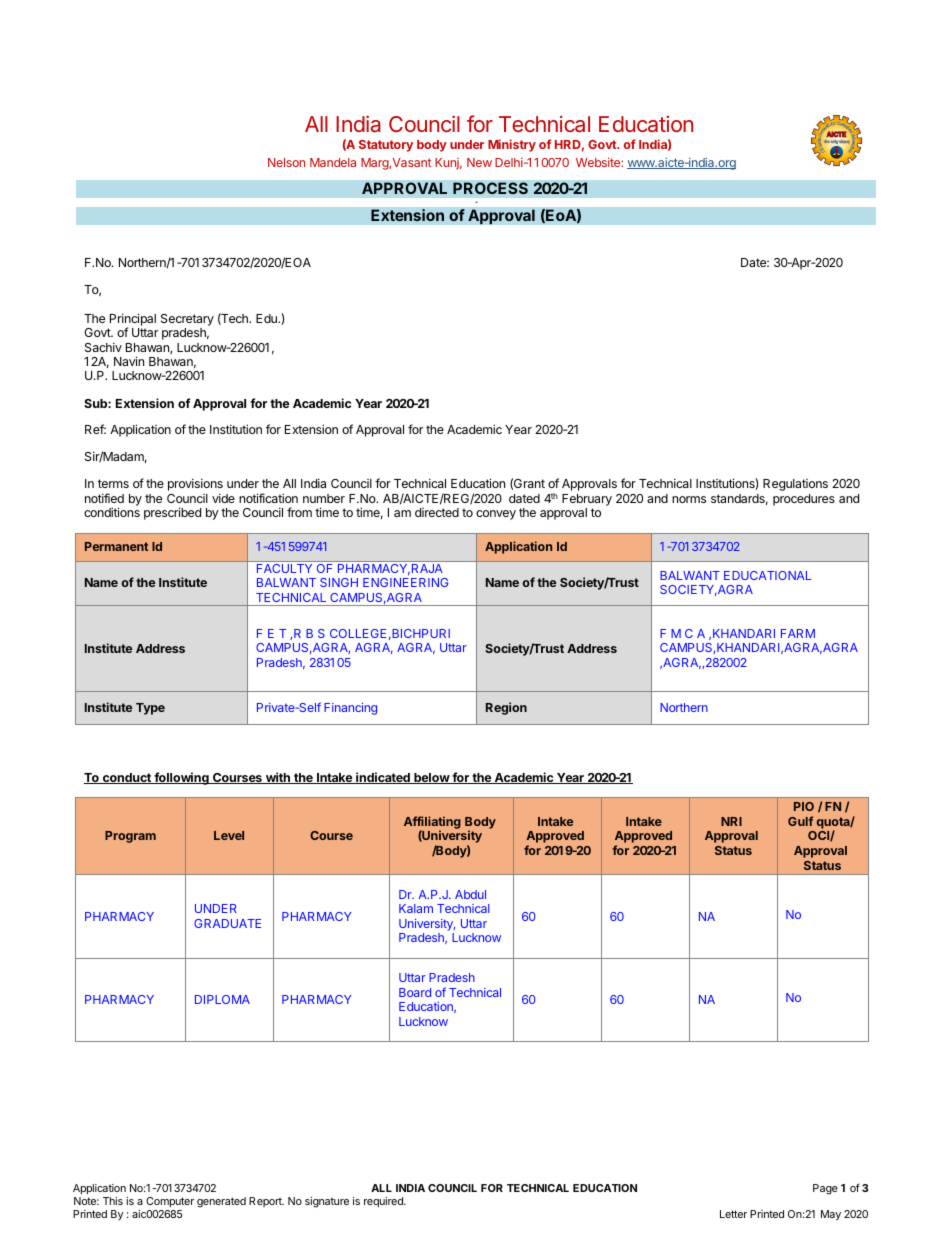  I want to click on Type, so click(150, 709).
